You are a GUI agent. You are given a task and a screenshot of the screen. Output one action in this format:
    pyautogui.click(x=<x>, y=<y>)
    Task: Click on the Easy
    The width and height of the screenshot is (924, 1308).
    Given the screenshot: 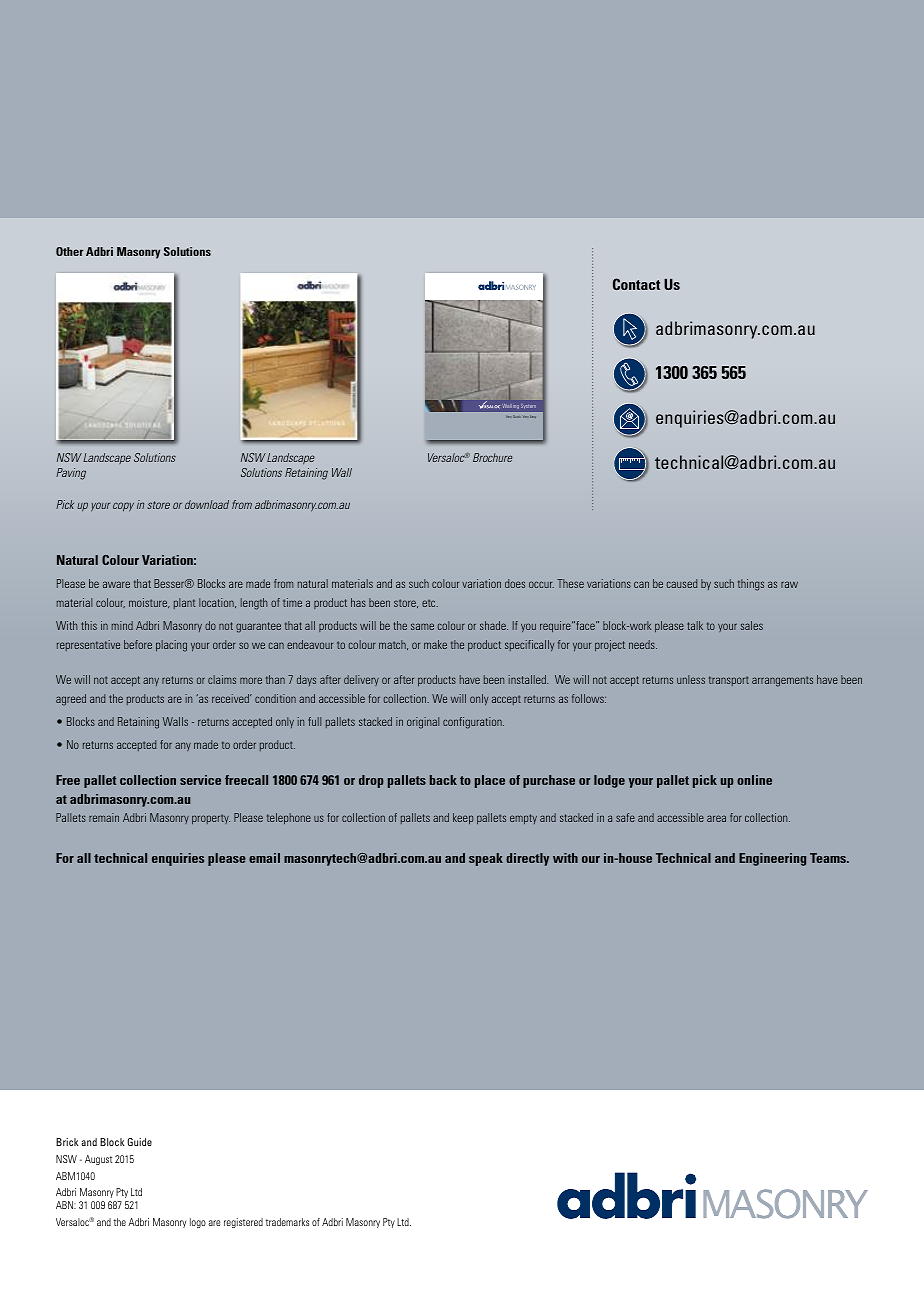 What is the action you would take?
    pyautogui.click(x=533, y=416)
